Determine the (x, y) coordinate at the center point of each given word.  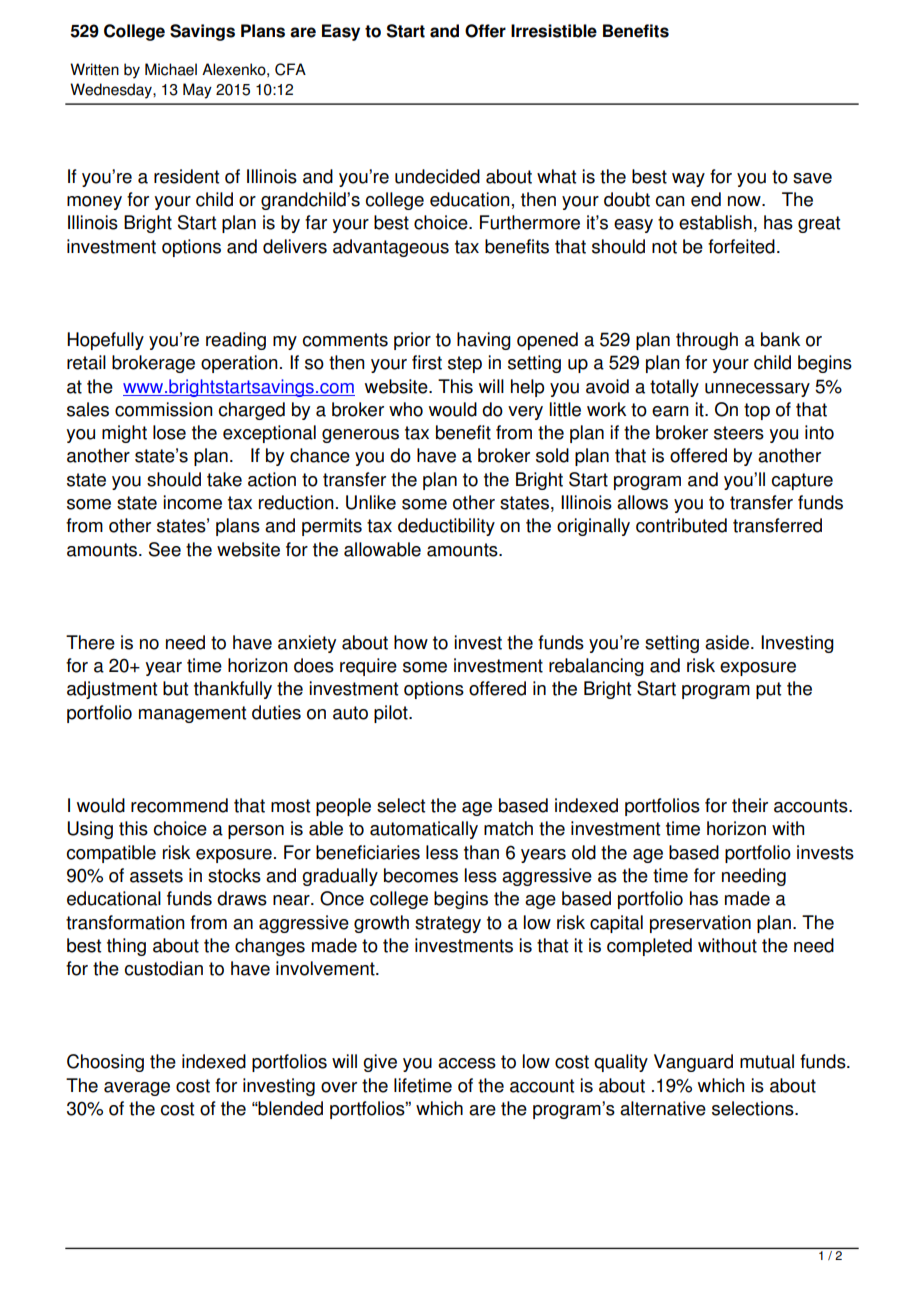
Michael (171, 69)
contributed (681, 525)
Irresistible (554, 31)
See (165, 549)
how (411, 642)
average (137, 1089)
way (688, 180)
